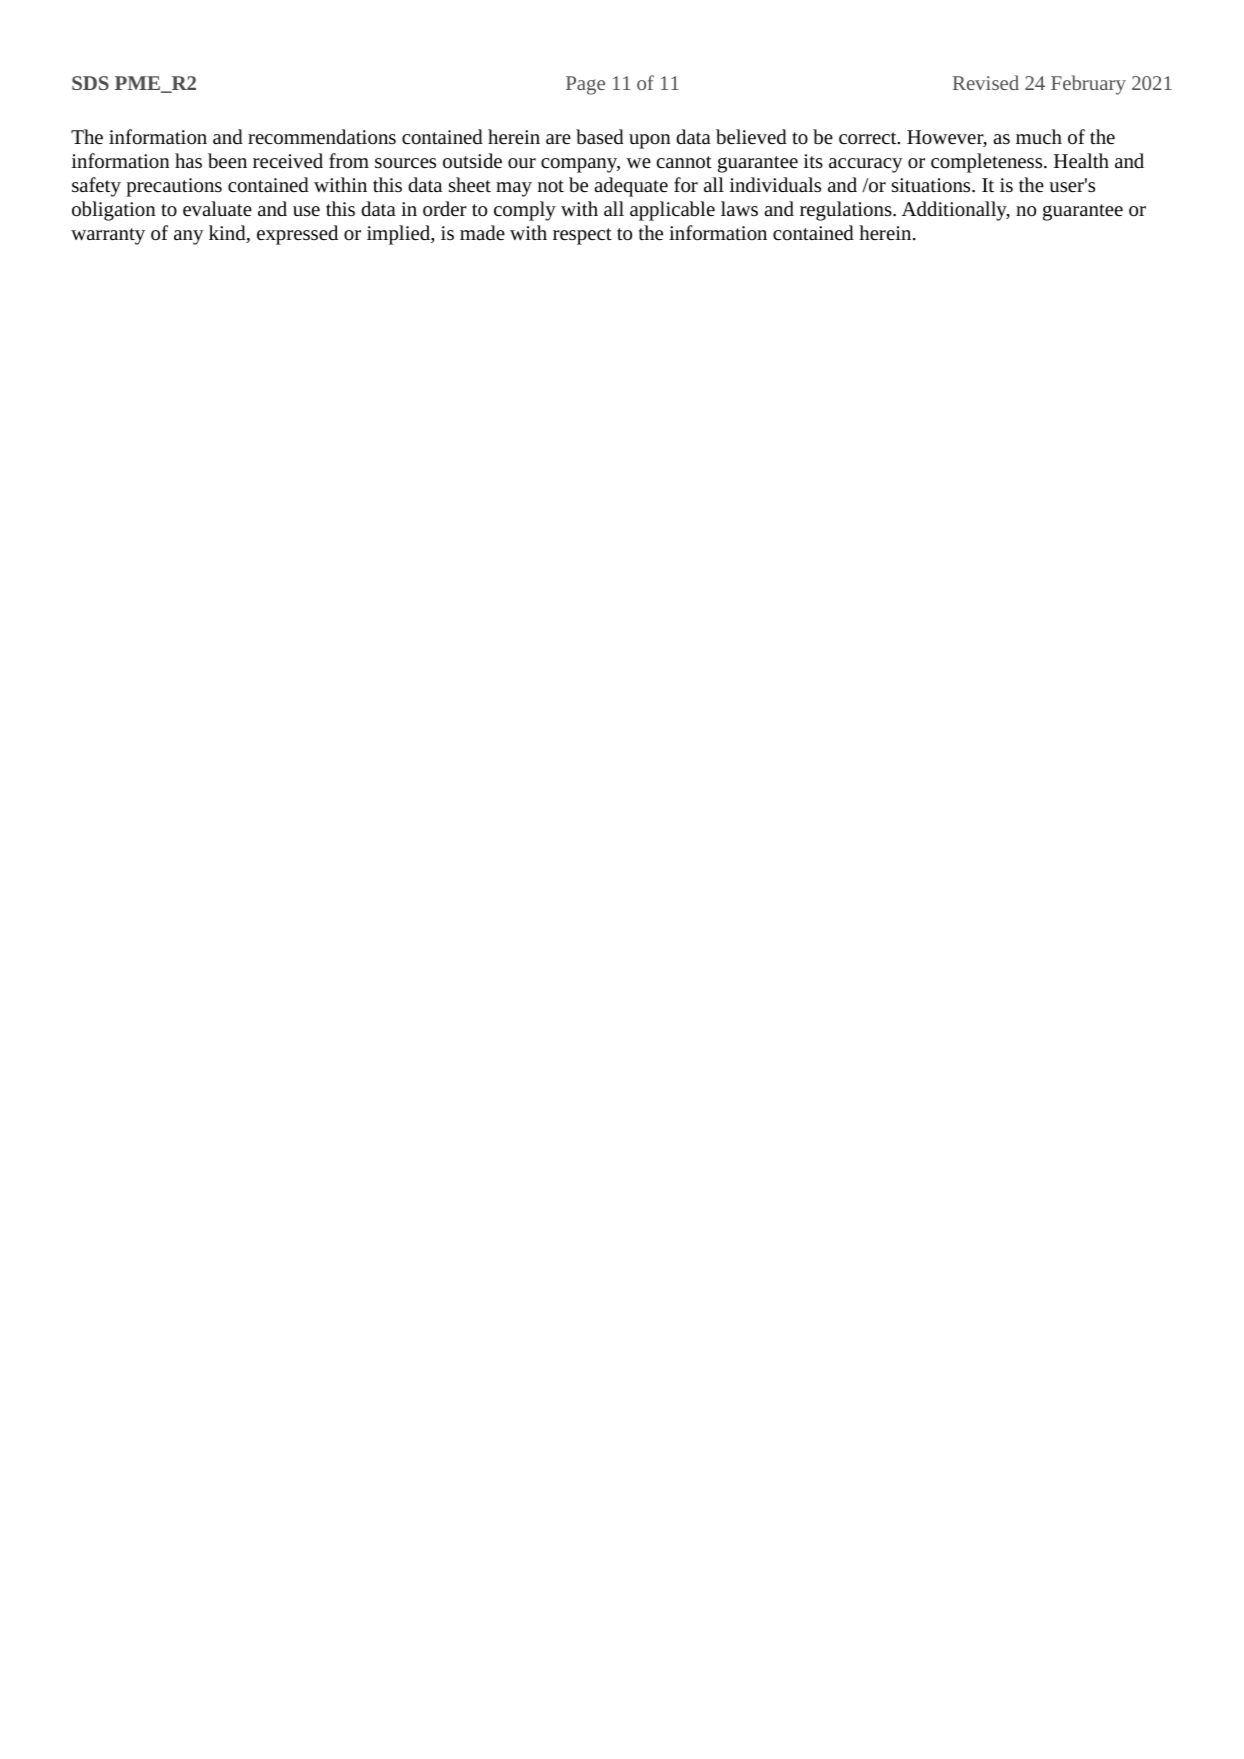  I want to click on kind, so click(228, 234).
